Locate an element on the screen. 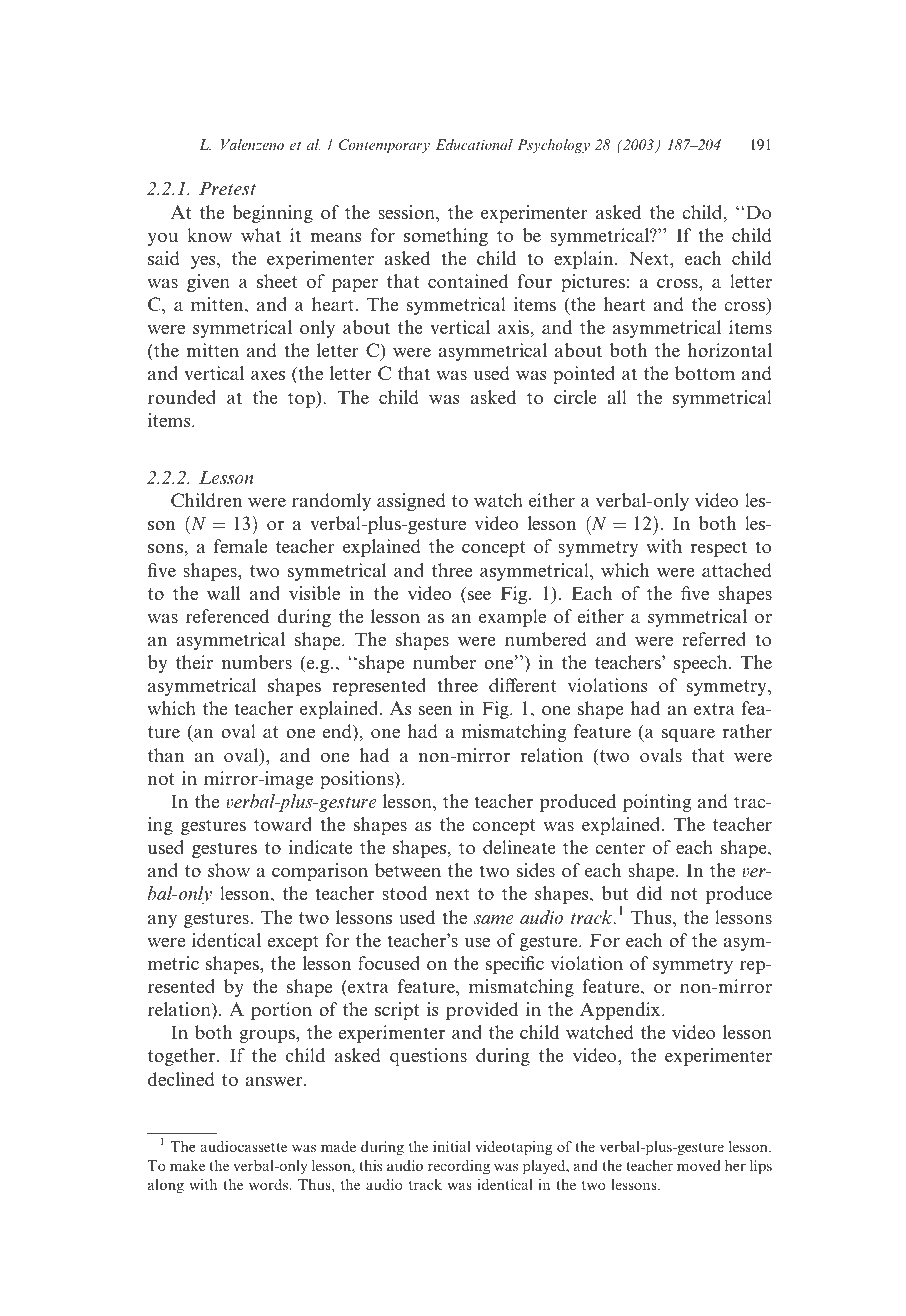 The height and width of the screenshot is (1316, 906). their is located at coordinates (194, 662).
